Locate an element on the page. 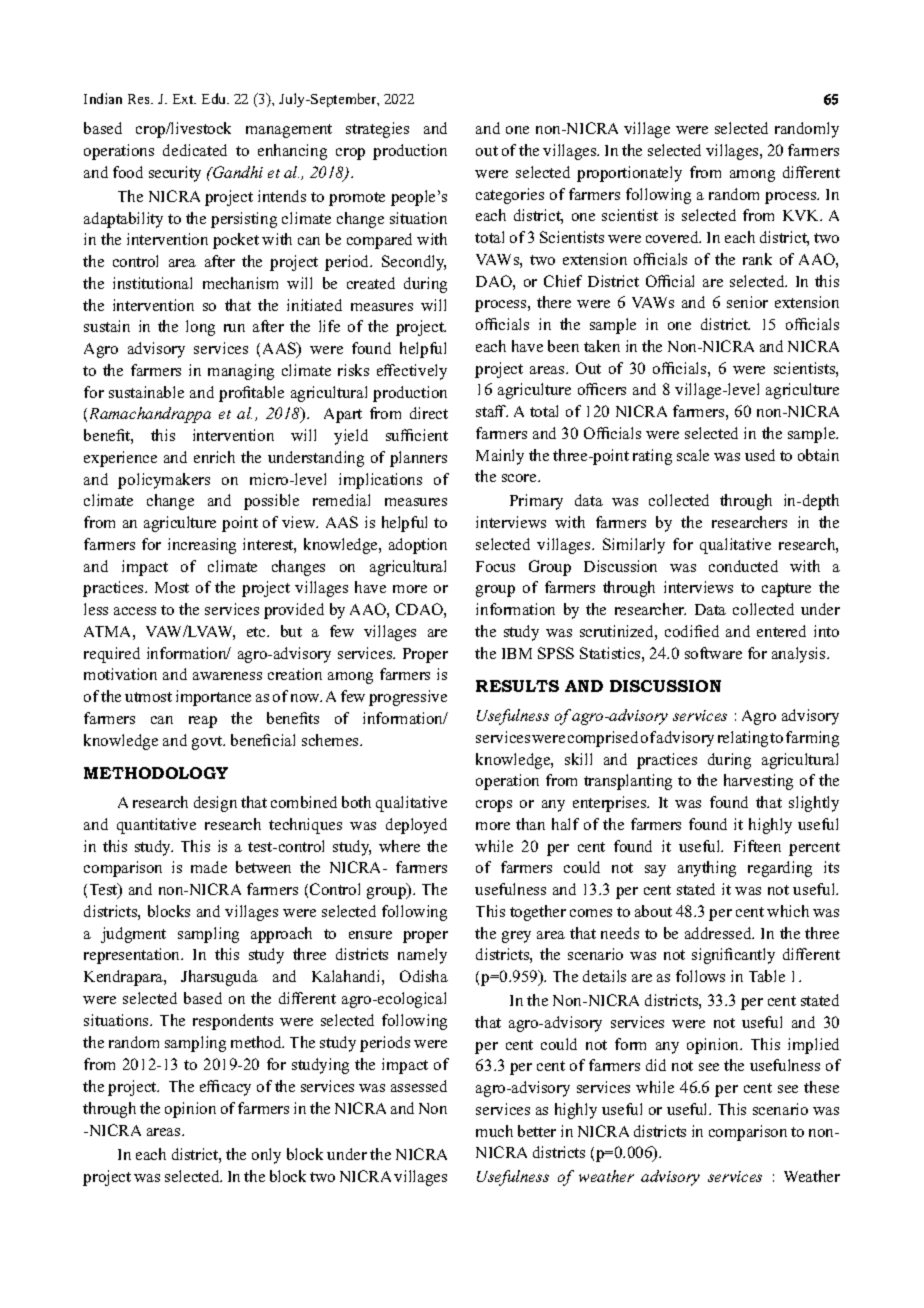 The image size is (924, 1308). proportionately is located at coordinates (629, 174).
